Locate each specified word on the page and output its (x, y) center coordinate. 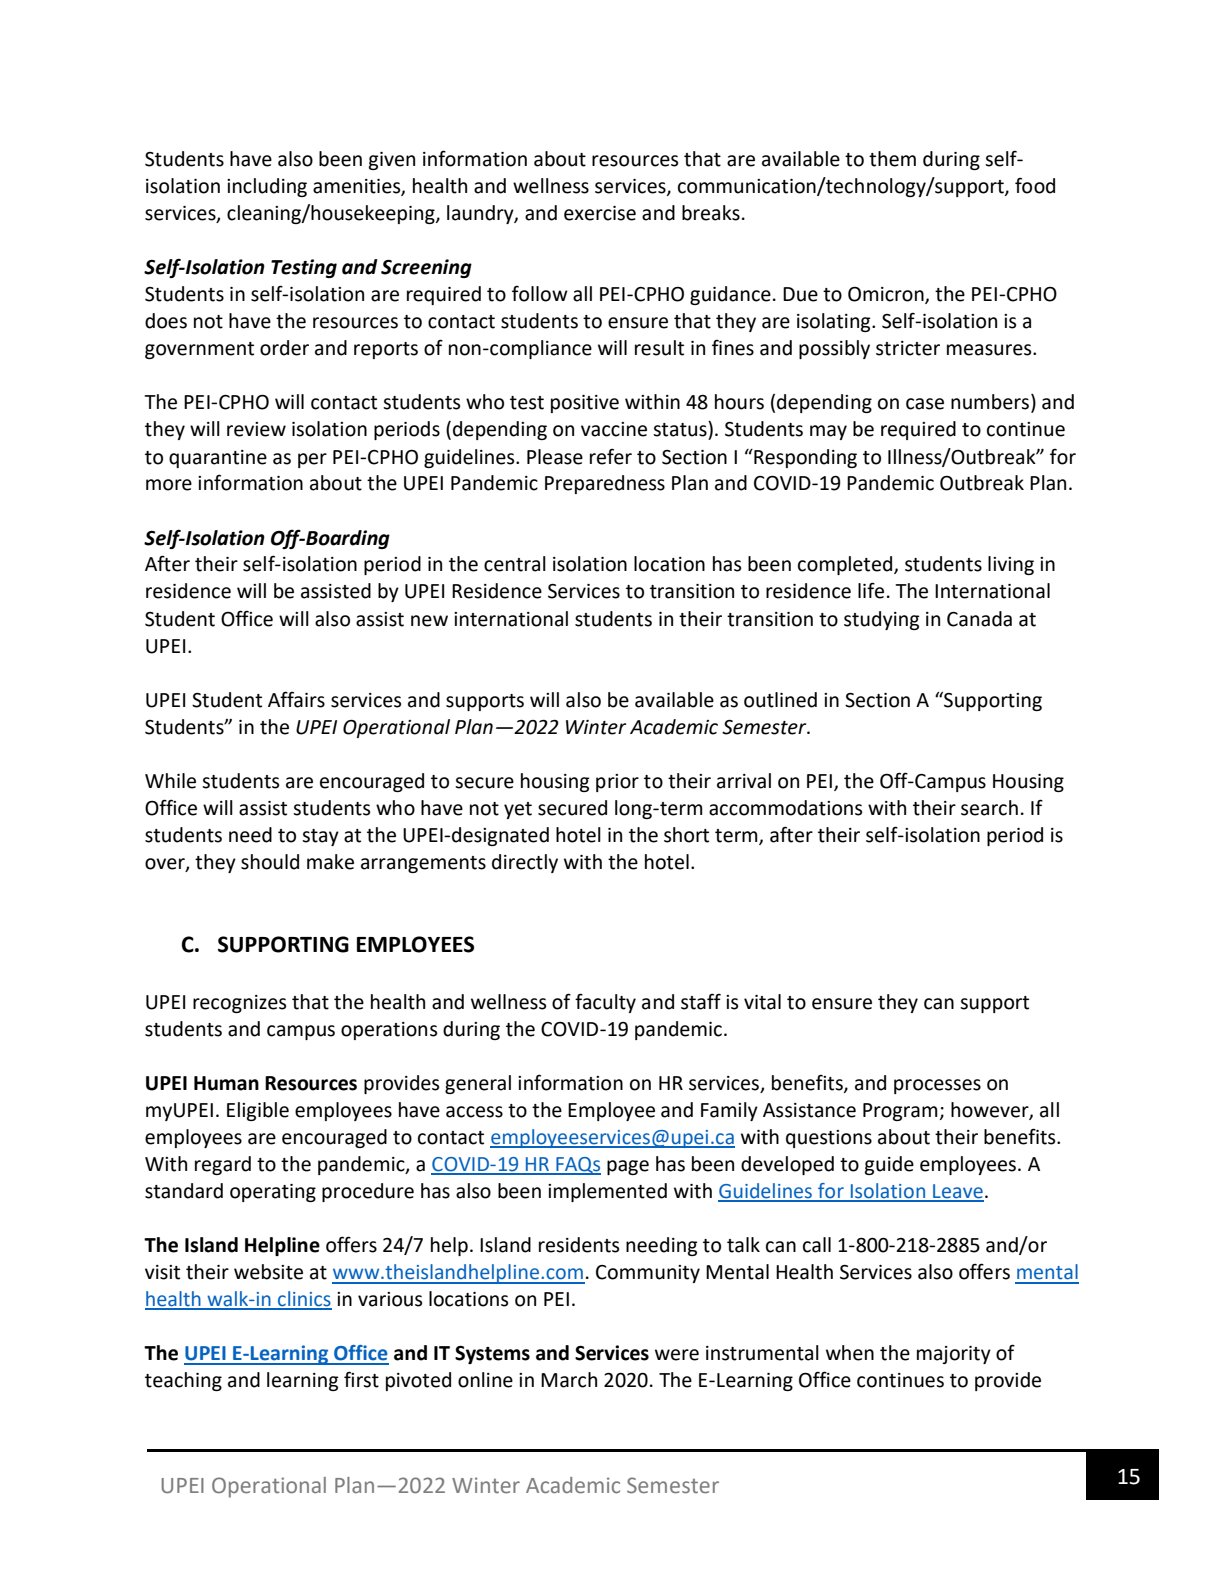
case (925, 404)
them (892, 159)
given (392, 161)
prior (617, 783)
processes (937, 1086)
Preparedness (605, 484)
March (569, 1380)
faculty (605, 1003)
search (989, 808)
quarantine (218, 459)
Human (226, 1083)
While (170, 781)
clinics (304, 1300)
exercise (600, 213)
